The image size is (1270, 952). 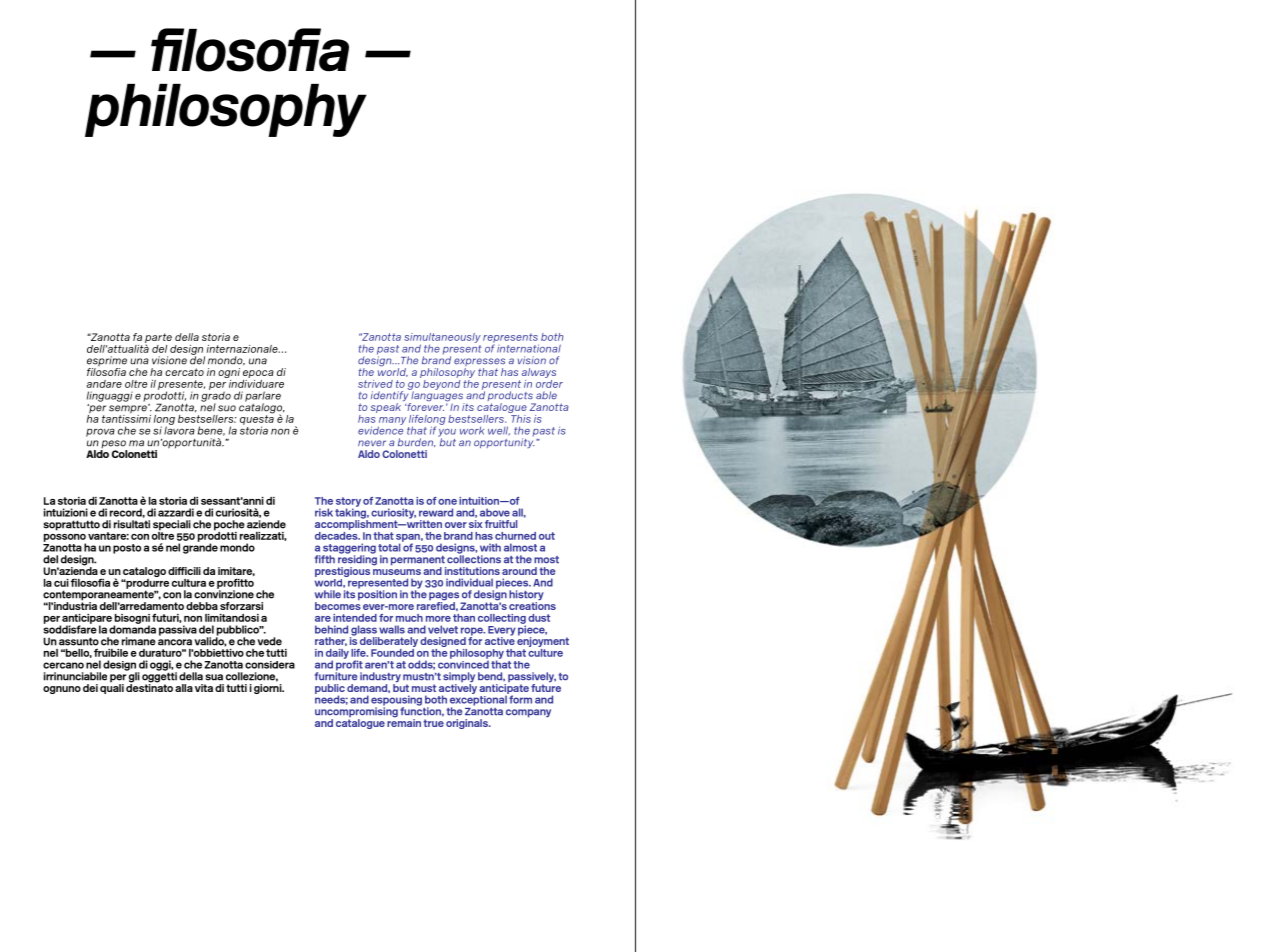 I want to click on well, so click(x=499, y=431).
